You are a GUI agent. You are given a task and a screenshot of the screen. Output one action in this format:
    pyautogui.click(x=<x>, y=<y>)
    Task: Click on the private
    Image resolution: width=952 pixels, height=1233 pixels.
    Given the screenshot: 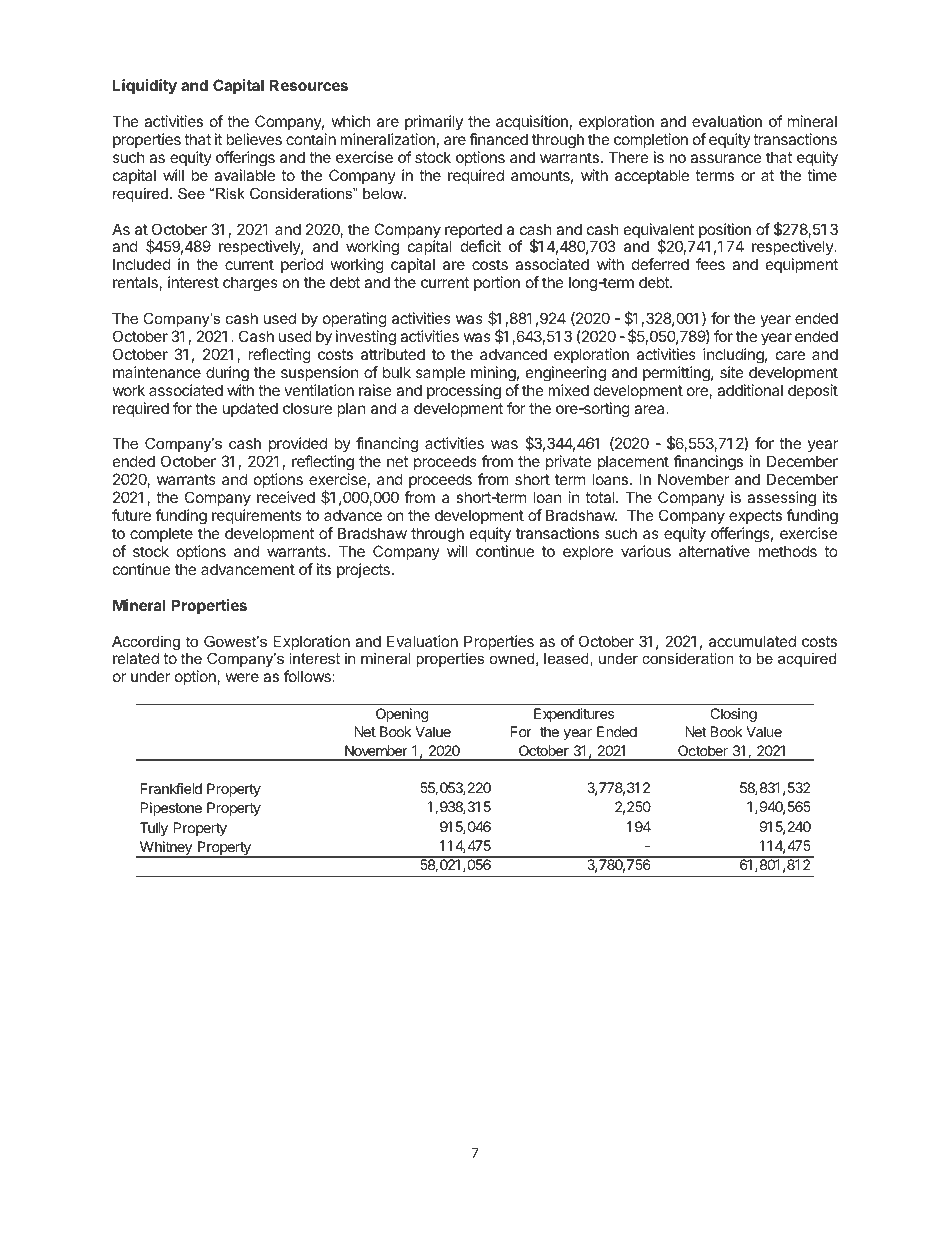 What is the action you would take?
    pyautogui.click(x=570, y=464)
